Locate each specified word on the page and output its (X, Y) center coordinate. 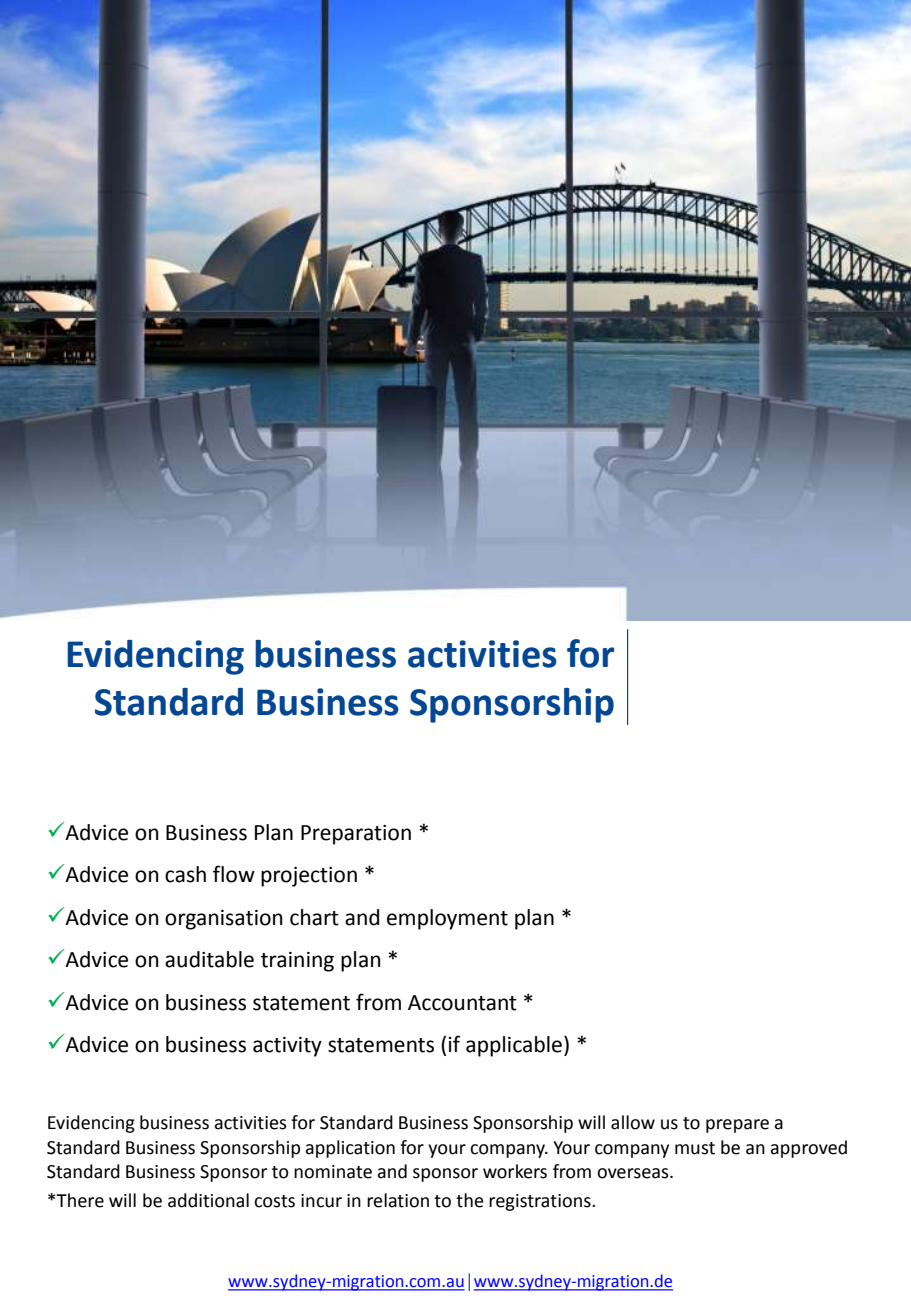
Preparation (356, 835)
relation (398, 1200)
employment (447, 919)
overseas (634, 1173)
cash (185, 874)
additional (208, 1200)
